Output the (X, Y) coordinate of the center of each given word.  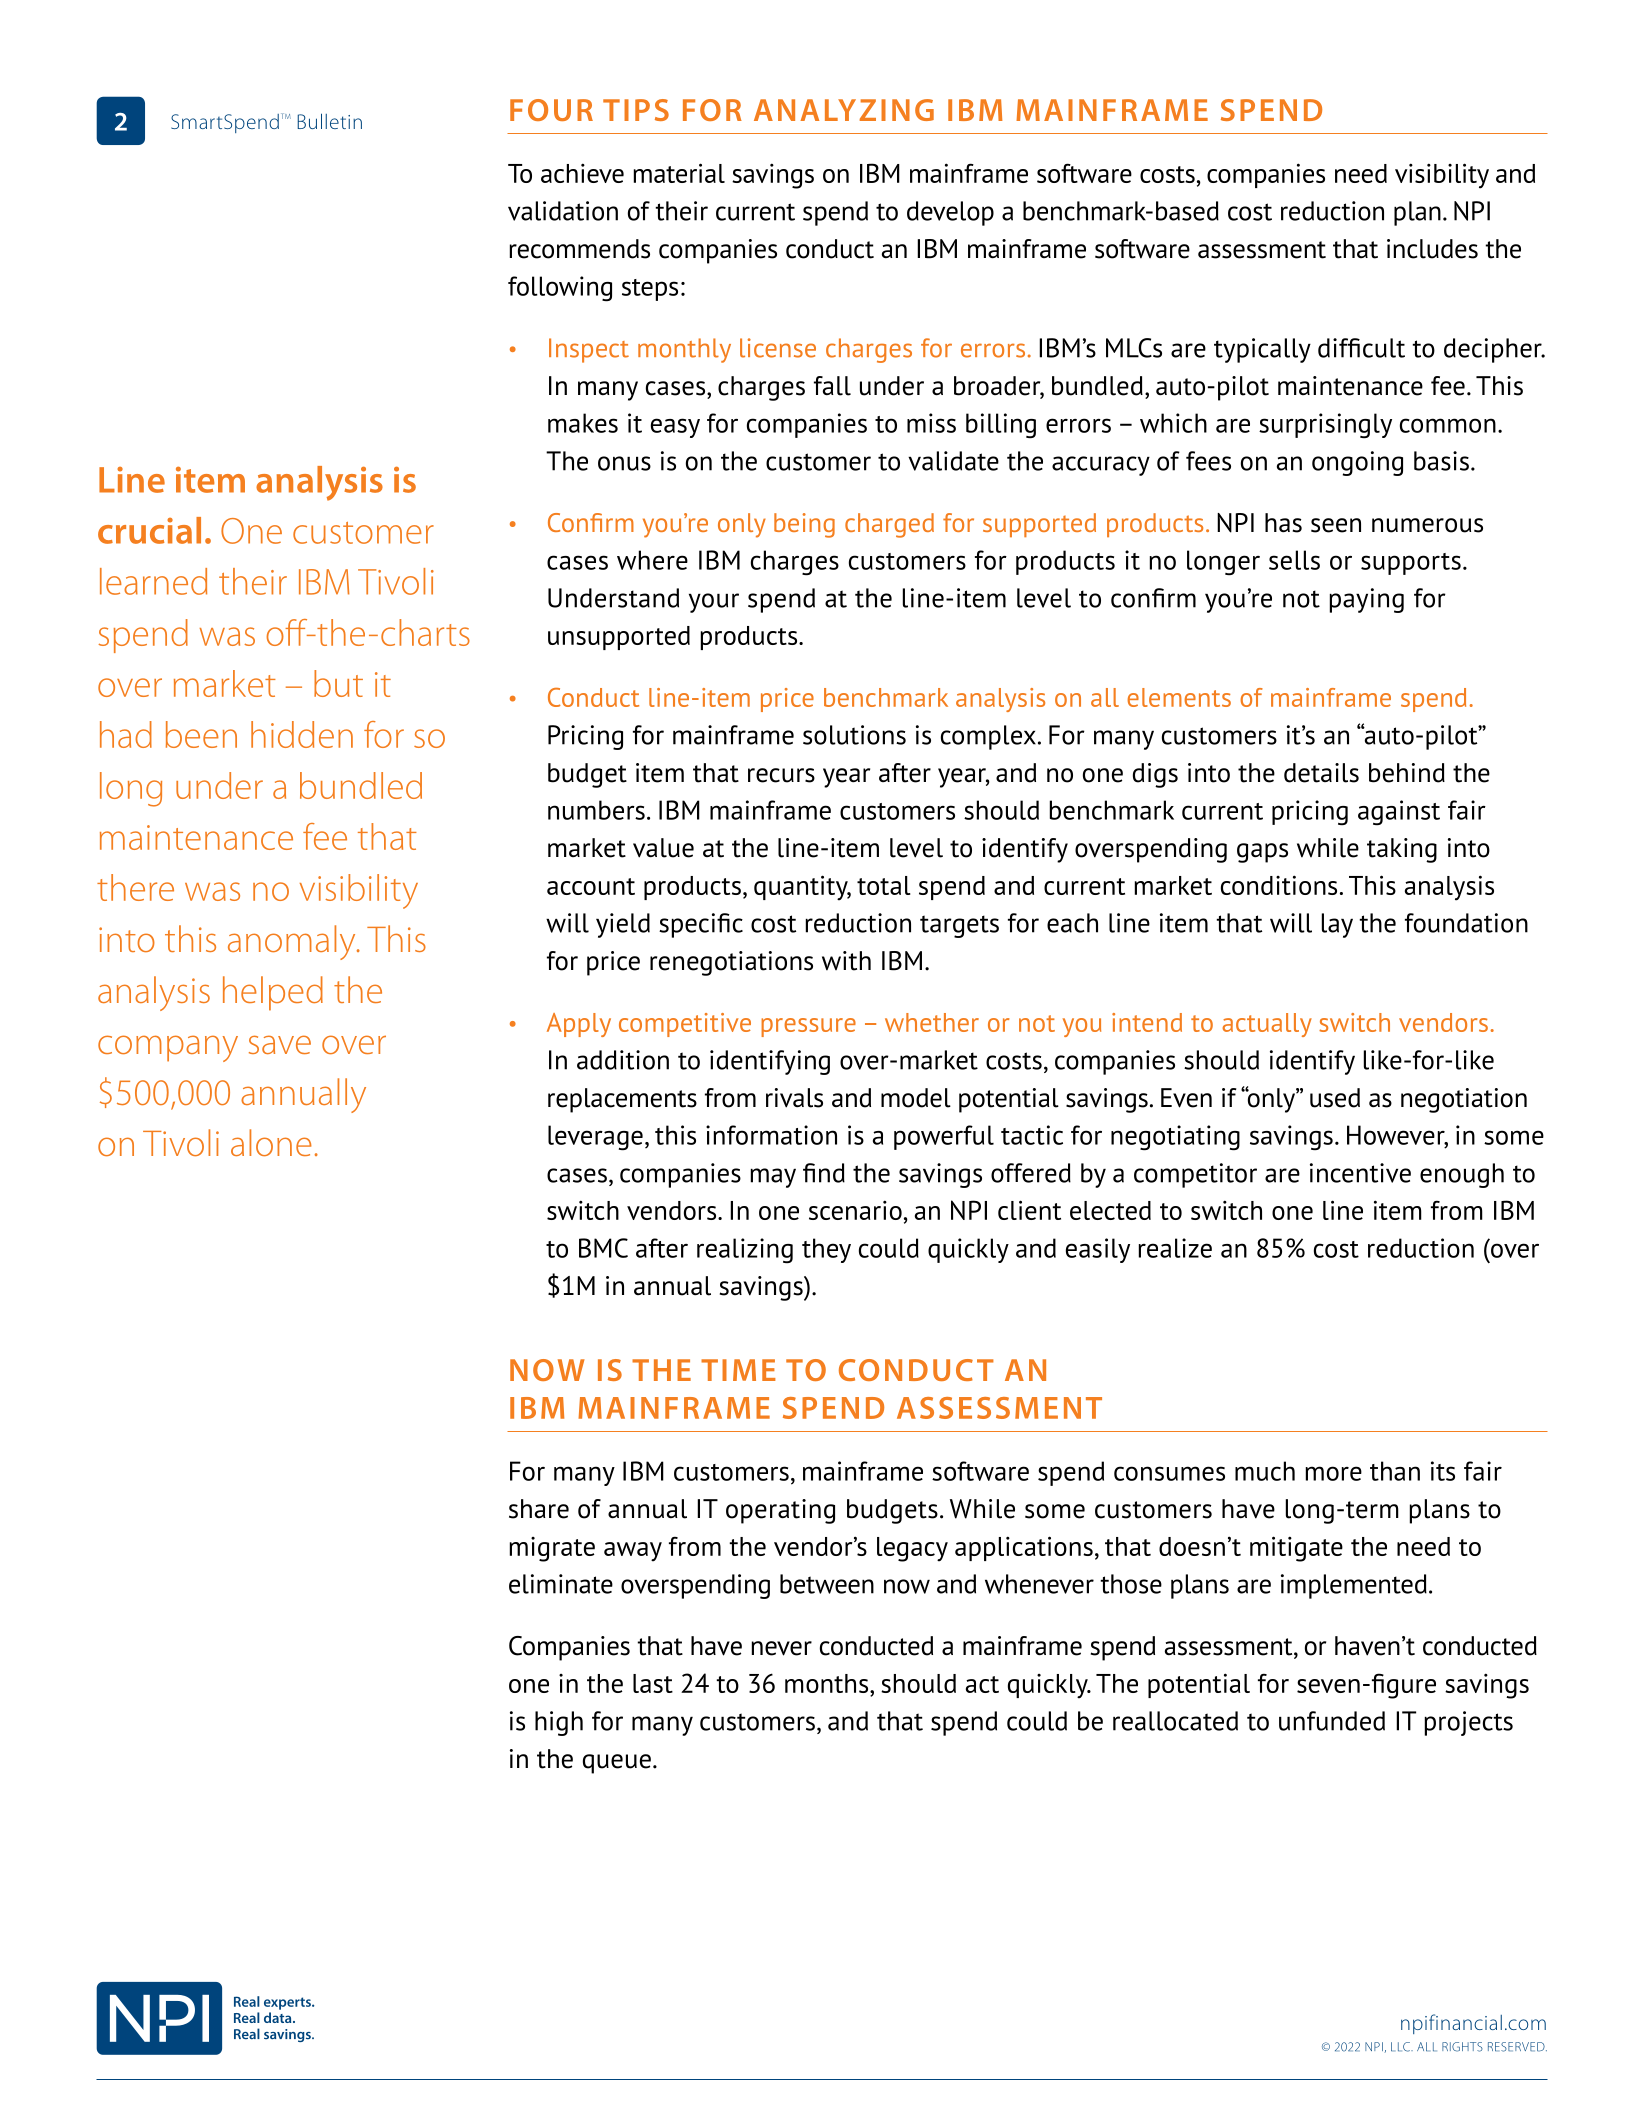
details (1321, 773)
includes (1432, 249)
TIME (738, 1370)
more (1334, 1473)
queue (617, 1764)
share (539, 1509)
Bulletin (329, 121)
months (828, 1683)
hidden (302, 734)
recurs (781, 775)
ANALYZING (844, 110)
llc (1401, 2047)
